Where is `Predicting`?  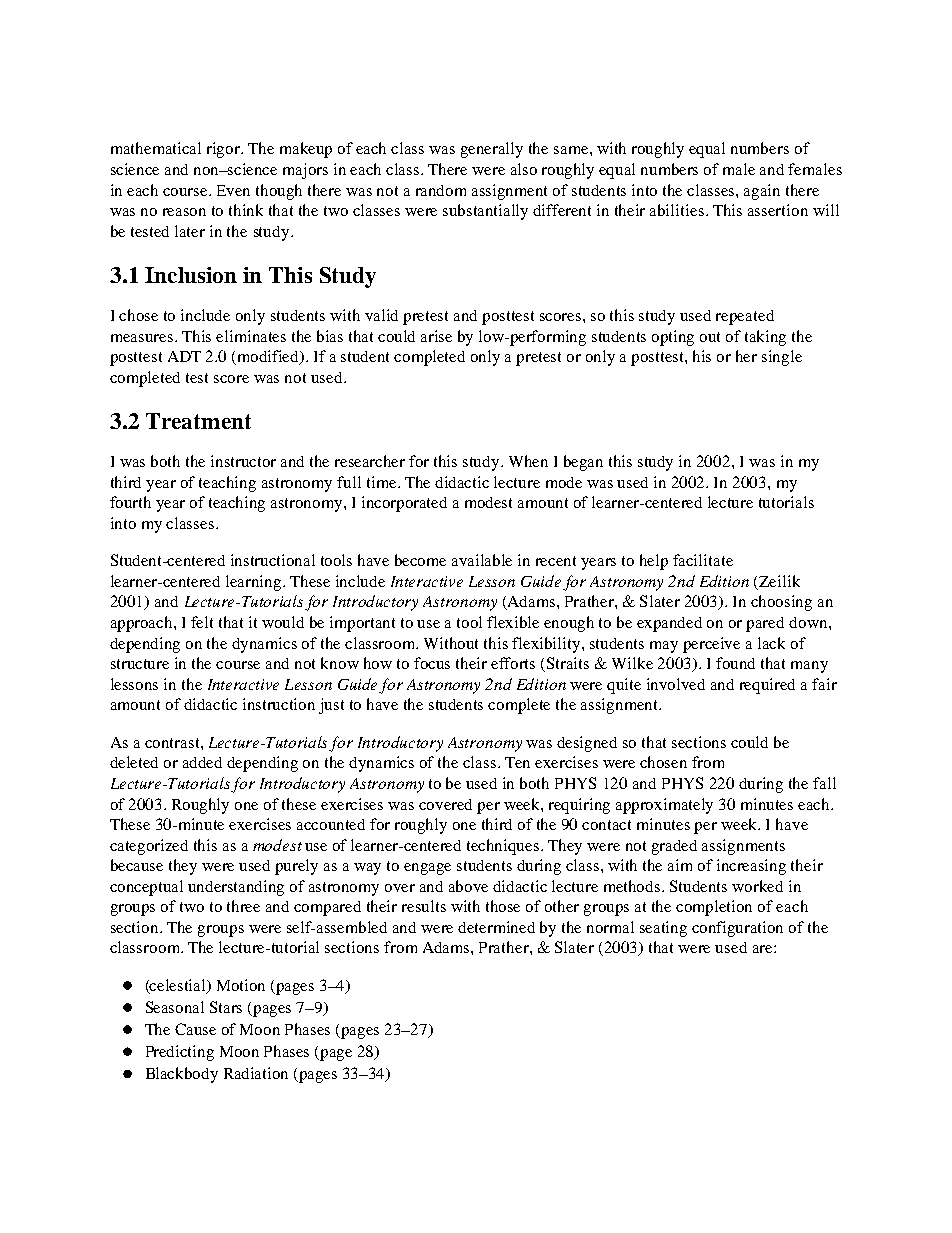 Predicting is located at coordinates (180, 1053).
